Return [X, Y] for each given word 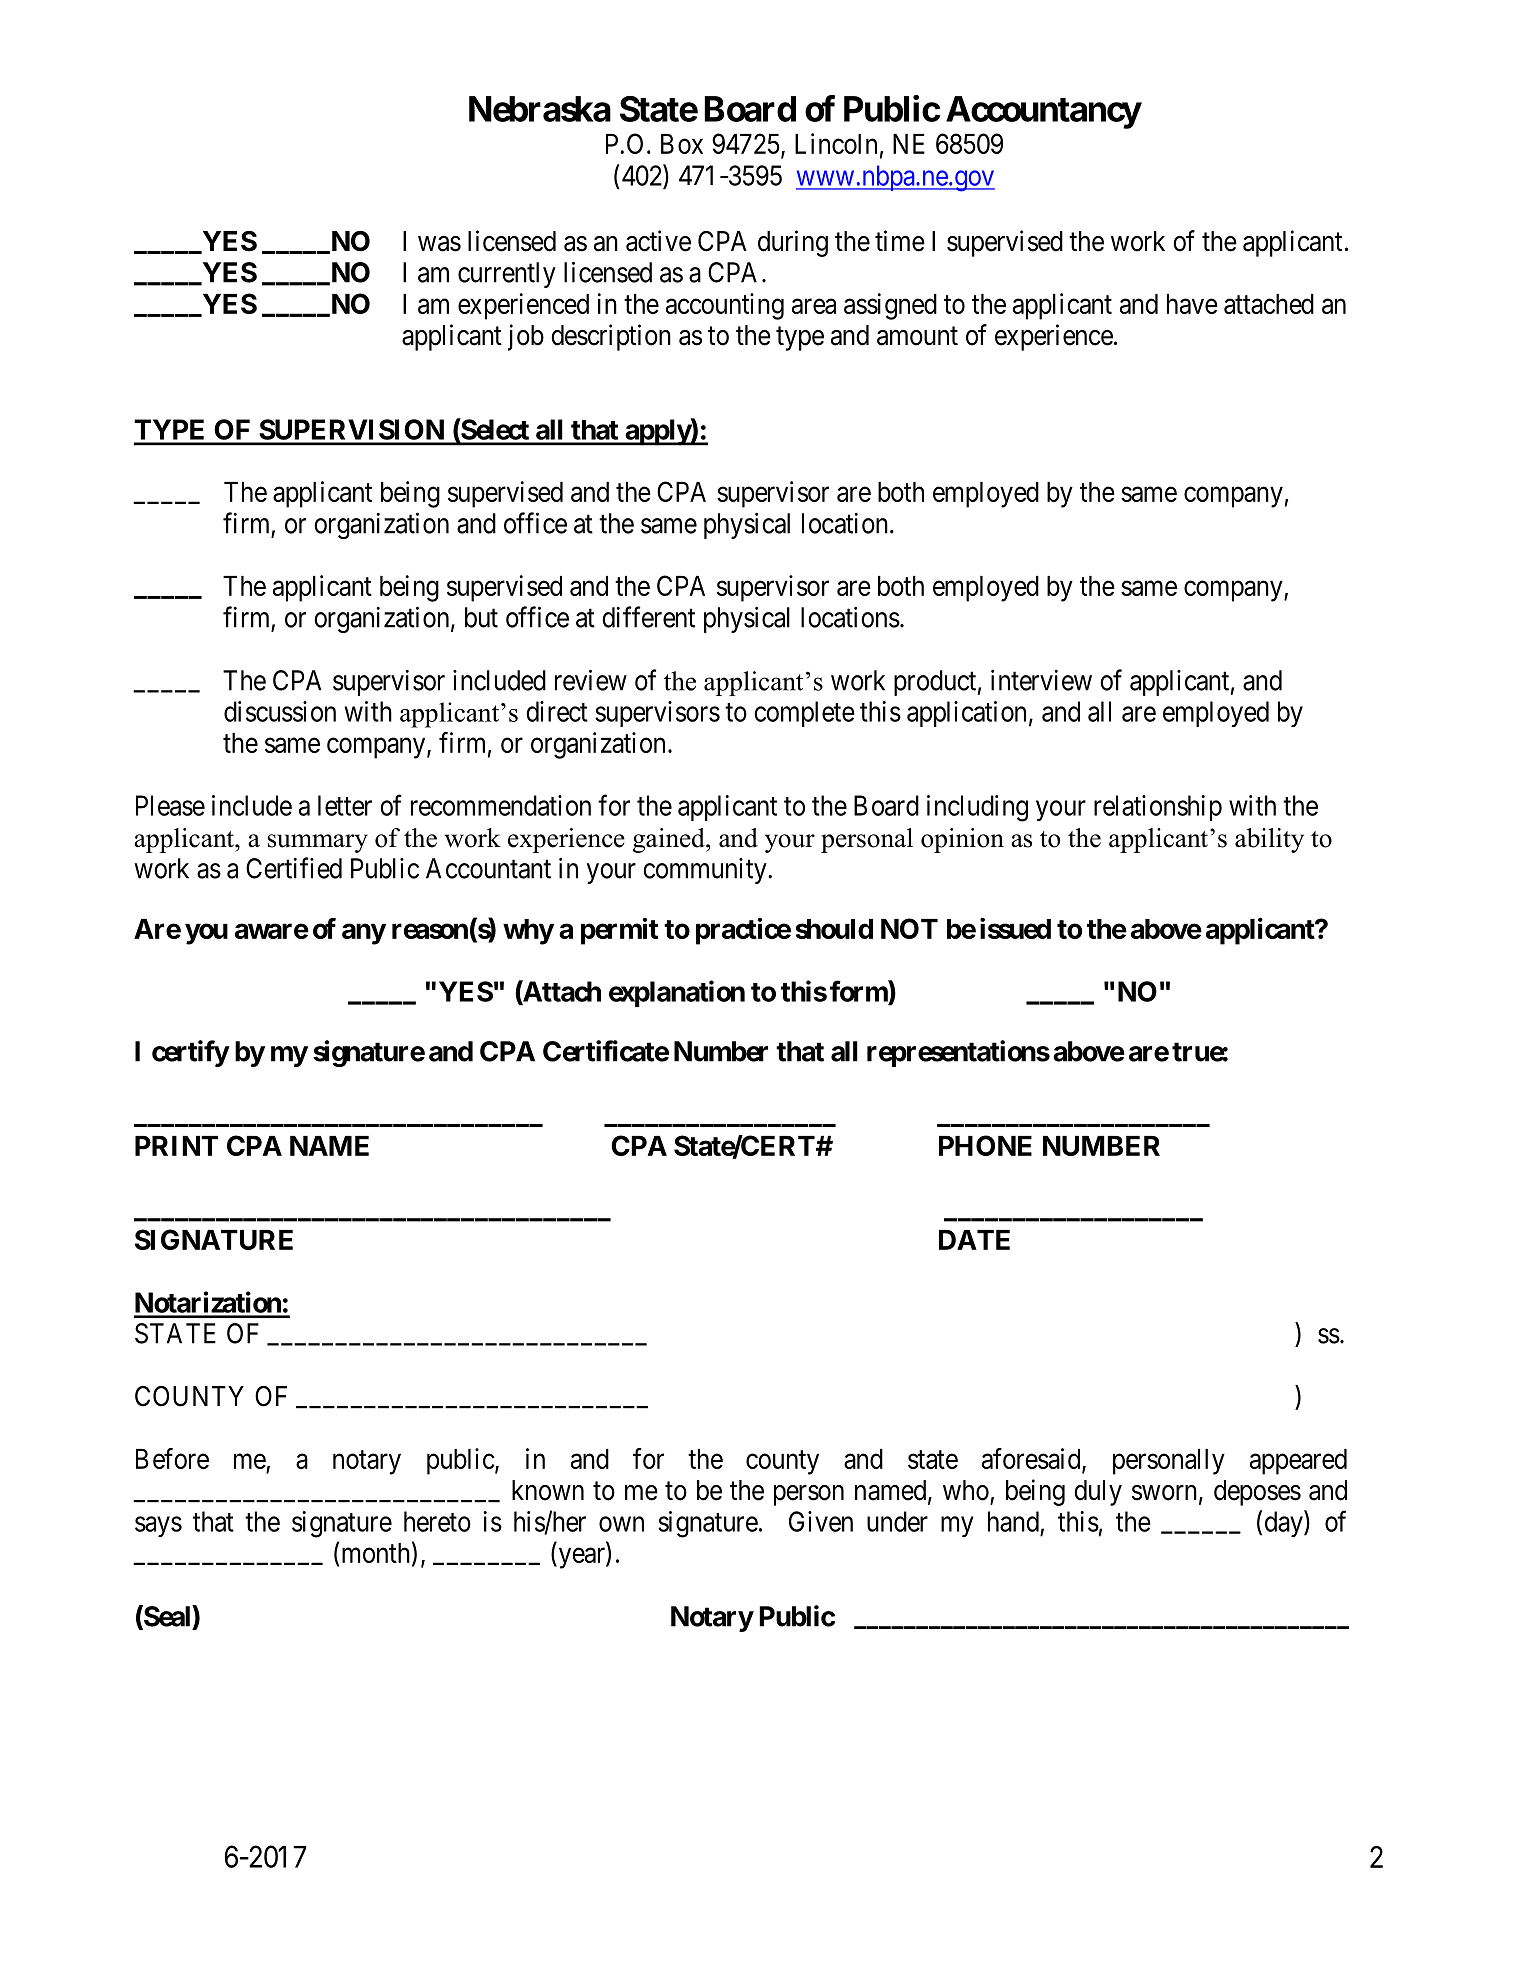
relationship [1158, 808]
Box [682, 144]
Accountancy [1043, 112]
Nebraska [540, 109]
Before [172, 1458]
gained [670, 840]
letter [345, 805]
